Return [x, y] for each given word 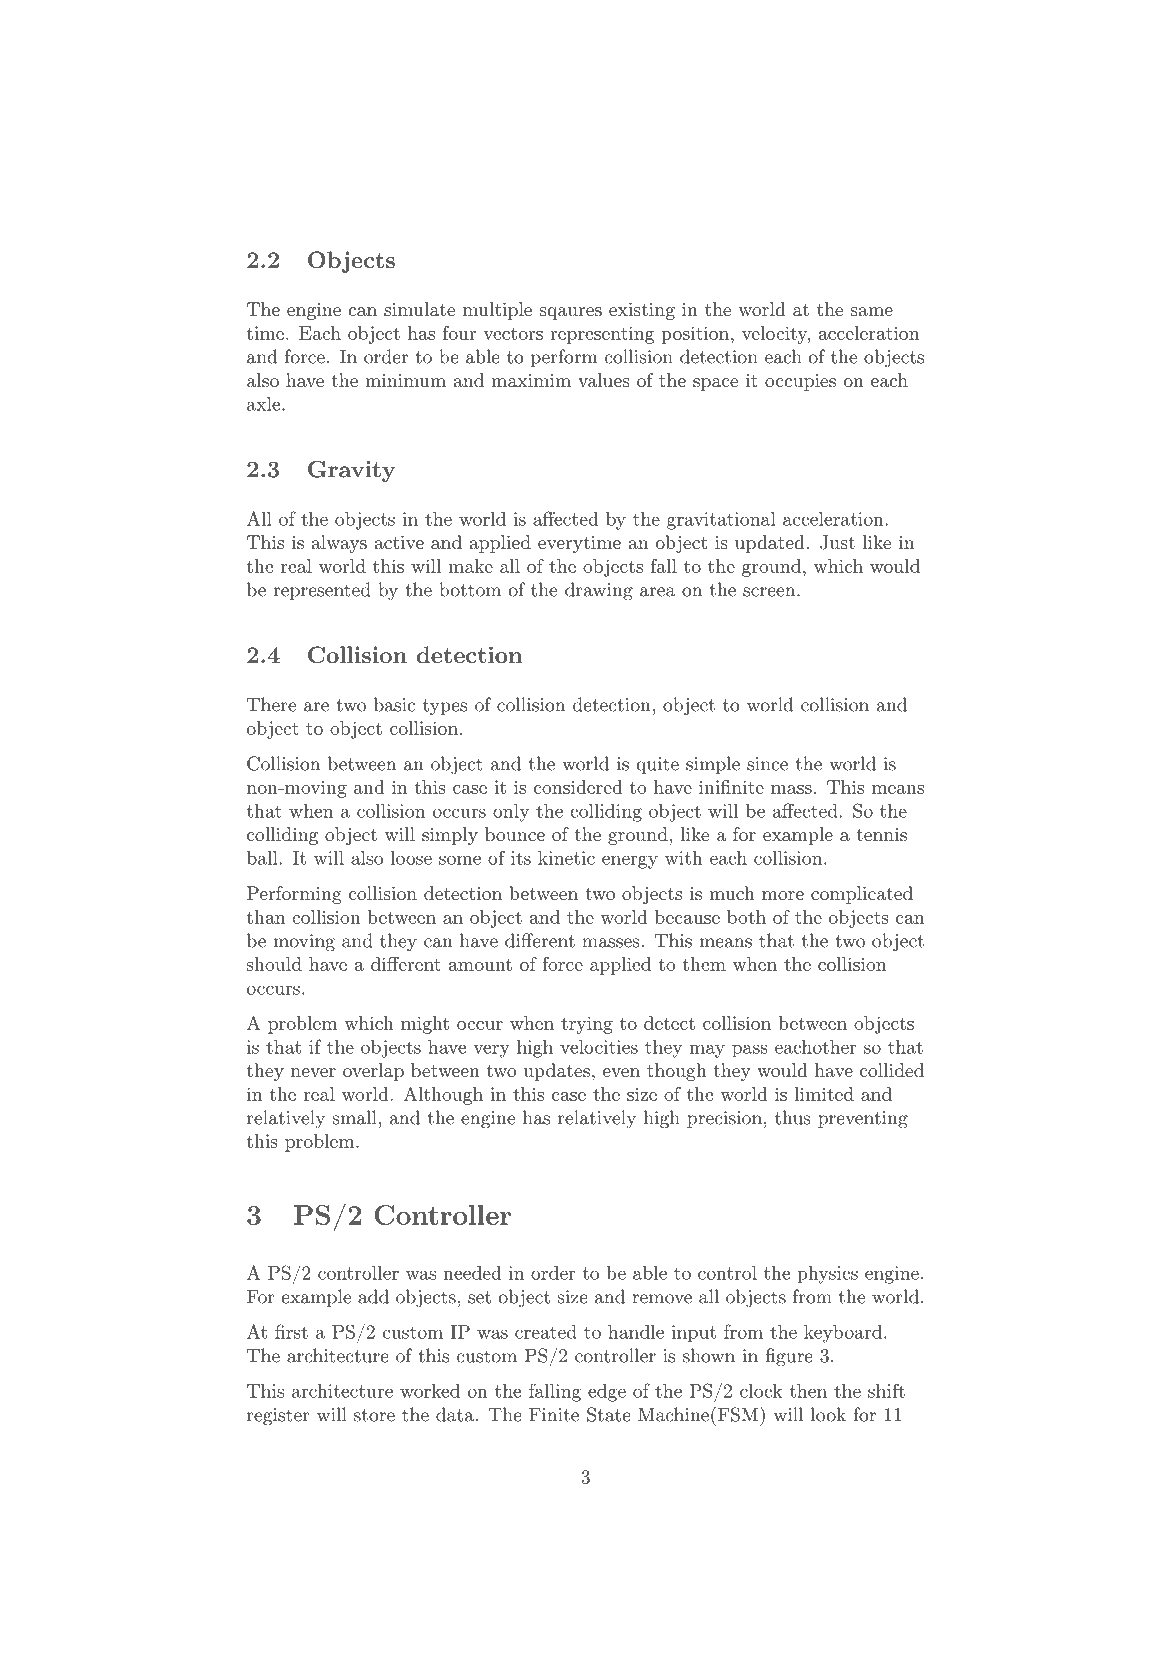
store [374, 1415]
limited [824, 1094]
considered [578, 787]
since [767, 764]
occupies [800, 382]
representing [602, 335]
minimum [405, 380]
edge [607, 1393]
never [313, 1072]
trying [587, 1025]
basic [394, 704]
